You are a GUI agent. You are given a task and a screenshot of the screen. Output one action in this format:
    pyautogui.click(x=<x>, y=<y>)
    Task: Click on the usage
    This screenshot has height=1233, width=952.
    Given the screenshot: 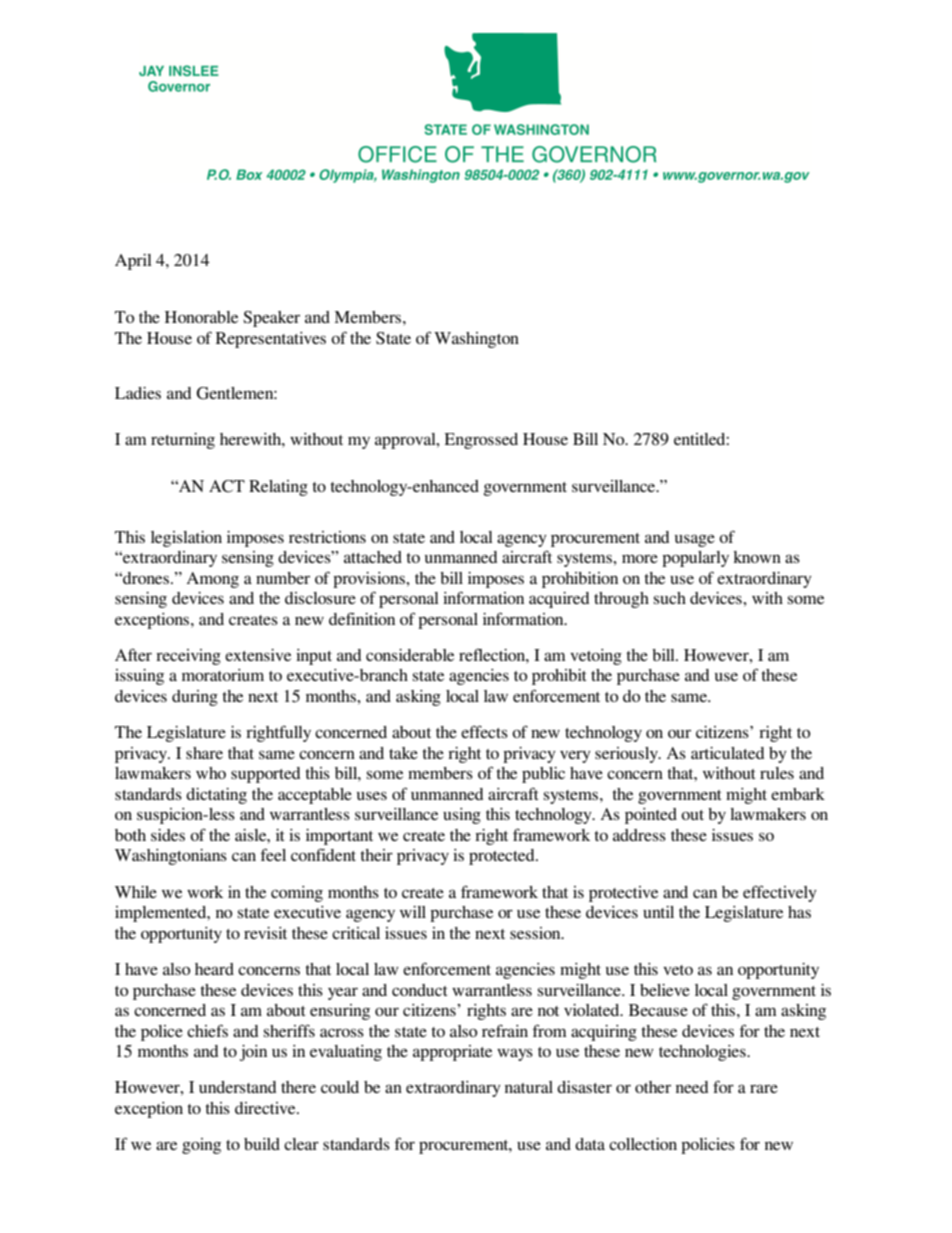 What is the action you would take?
    pyautogui.click(x=695, y=540)
